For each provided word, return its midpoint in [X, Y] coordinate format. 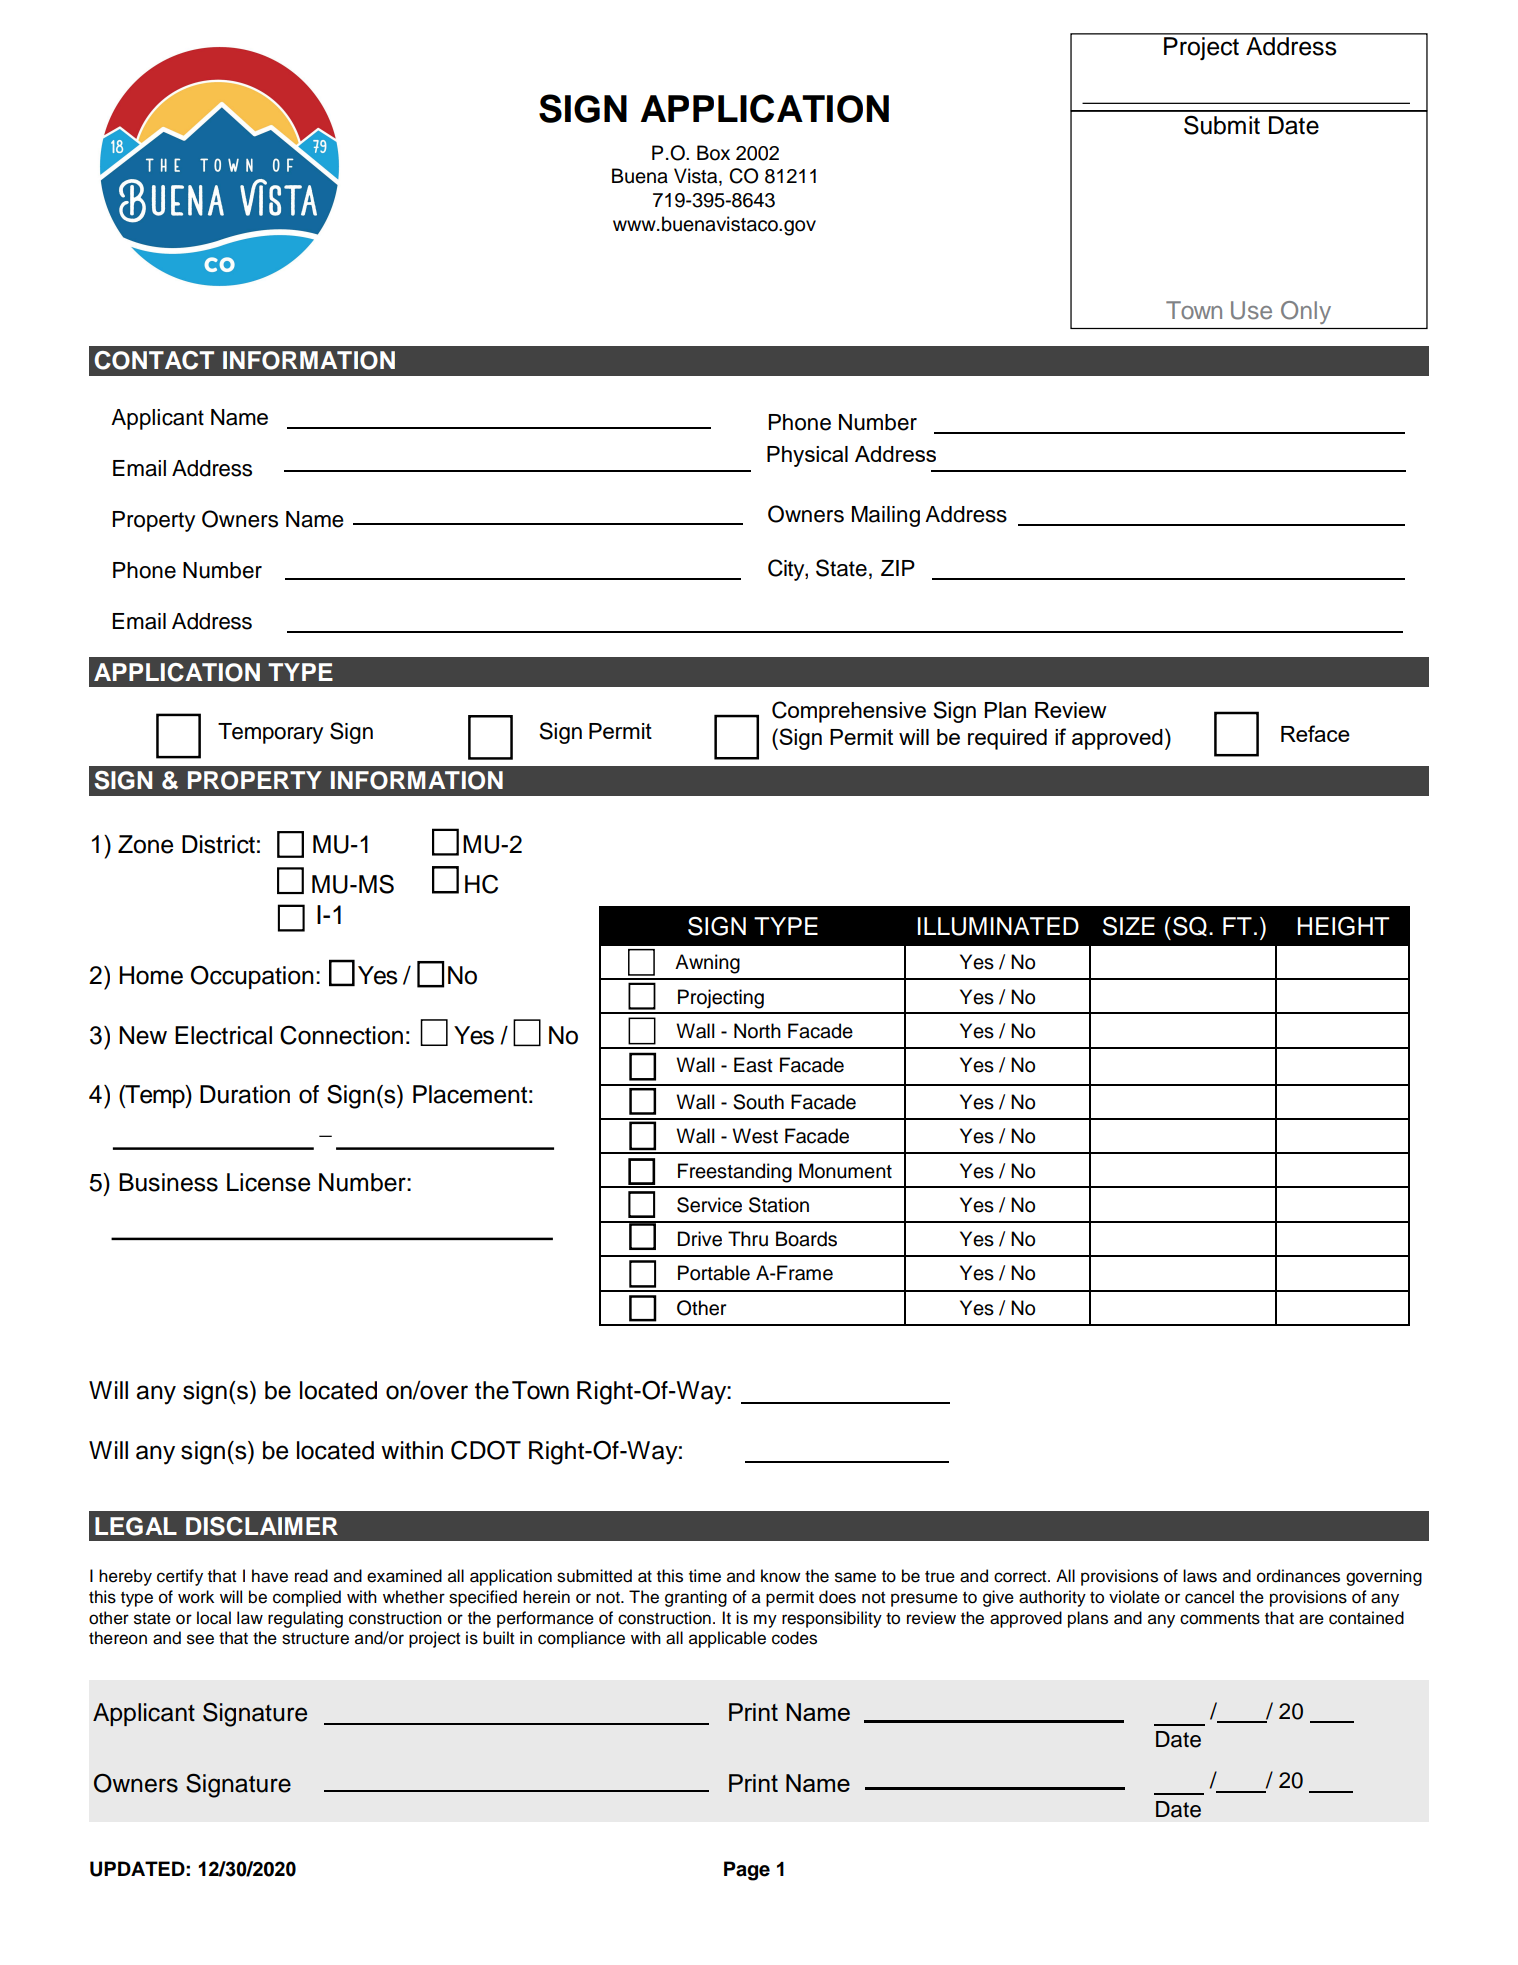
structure [315, 1638]
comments [1220, 1618]
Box [713, 153]
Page [747, 1871]
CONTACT [154, 360]
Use [1251, 310]
